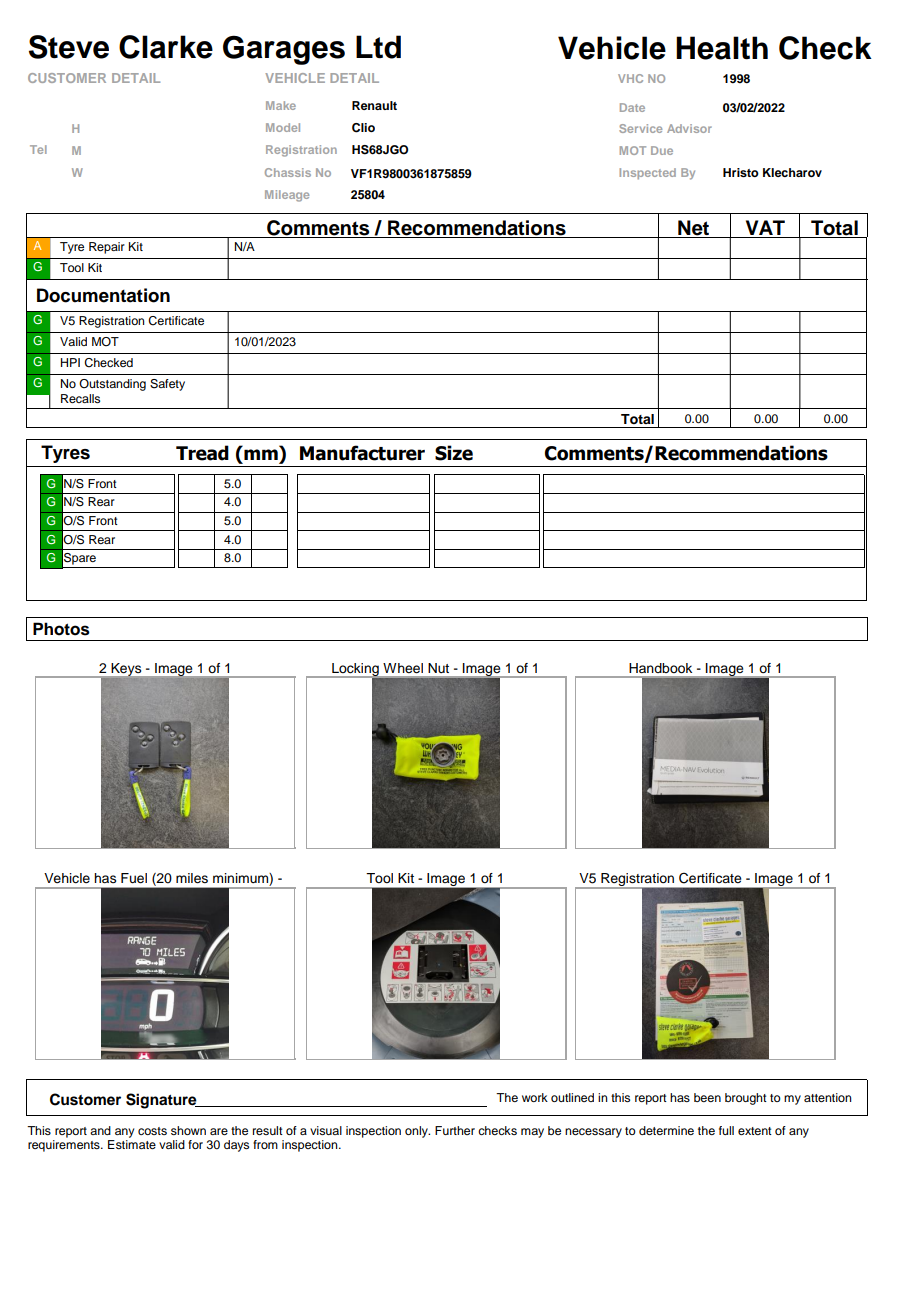  What do you see at coordinates (417, 1132) in the screenshot?
I see `only` at bounding box center [417, 1132].
